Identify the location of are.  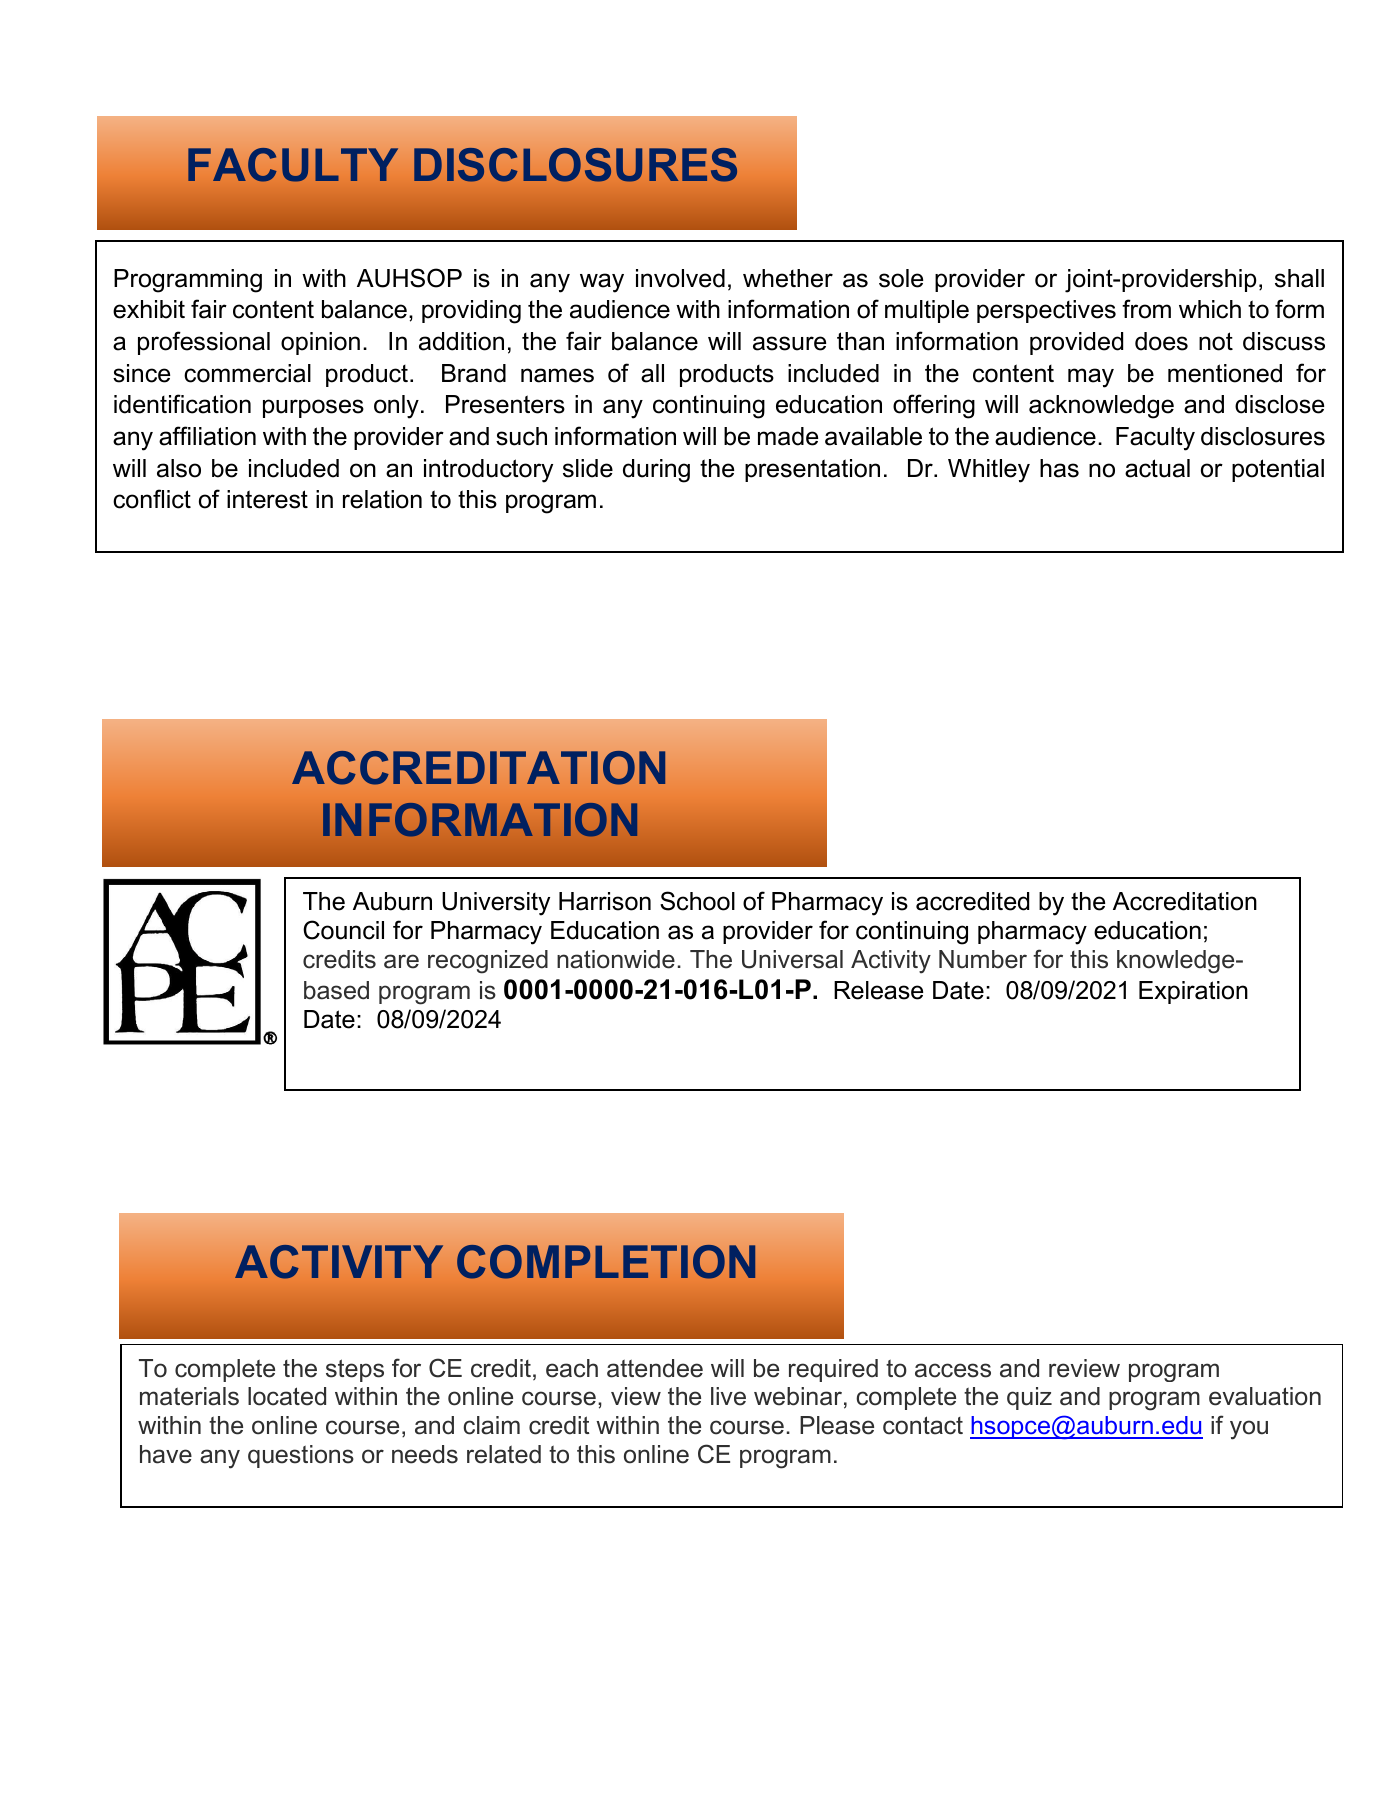
(401, 961).
